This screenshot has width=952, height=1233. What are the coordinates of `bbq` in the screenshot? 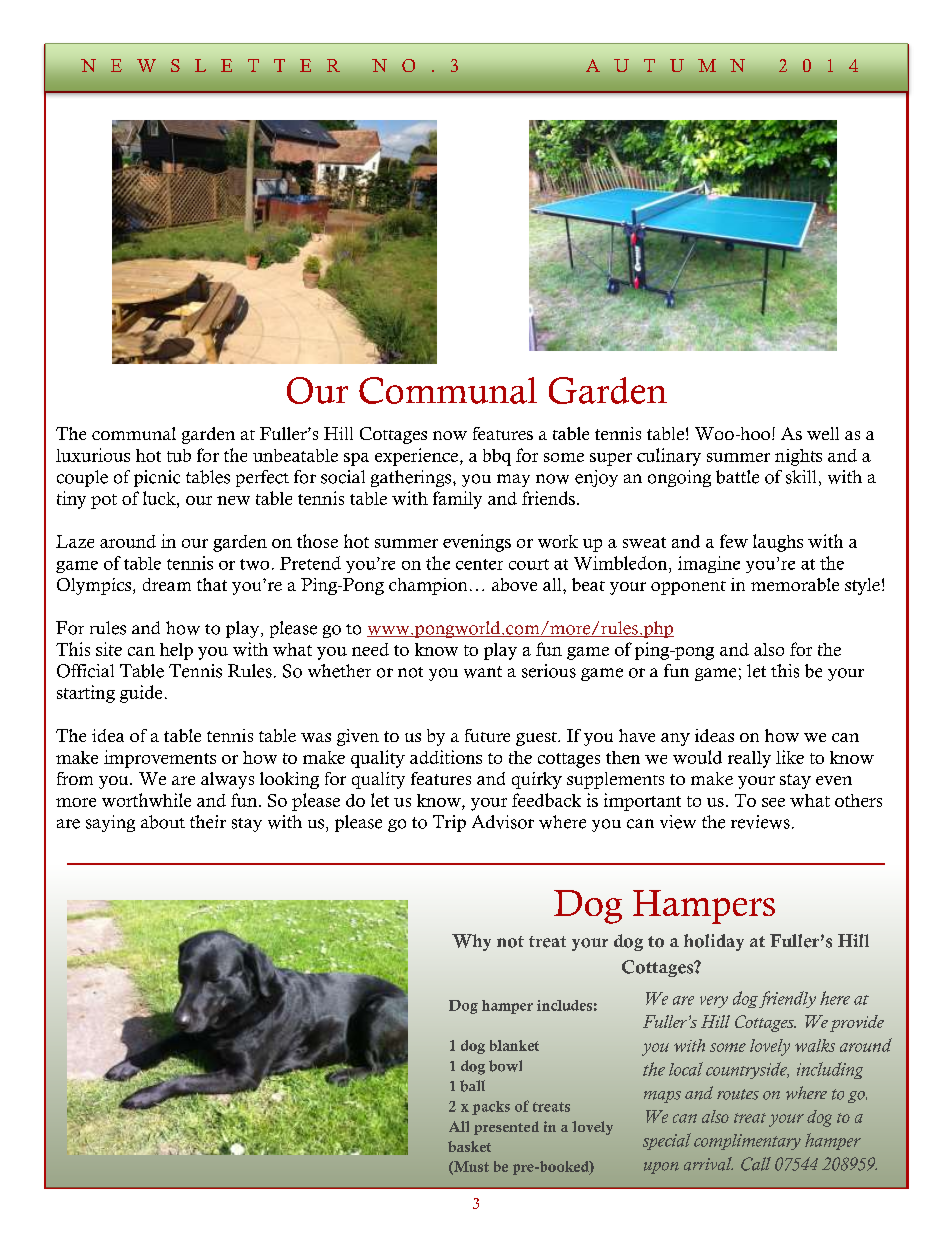 It's located at (497, 457).
